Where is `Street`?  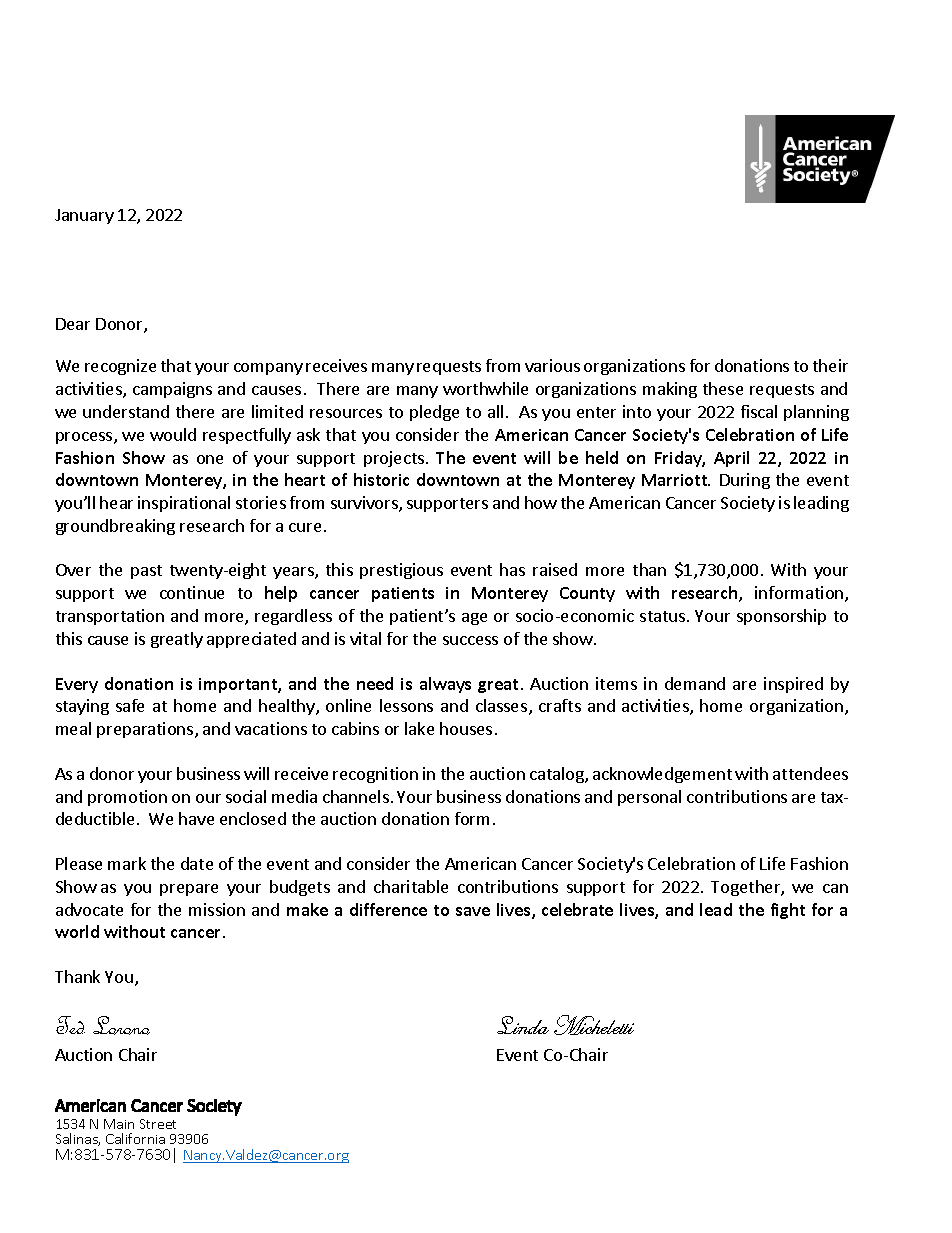
Street is located at coordinates (158, 1124).
